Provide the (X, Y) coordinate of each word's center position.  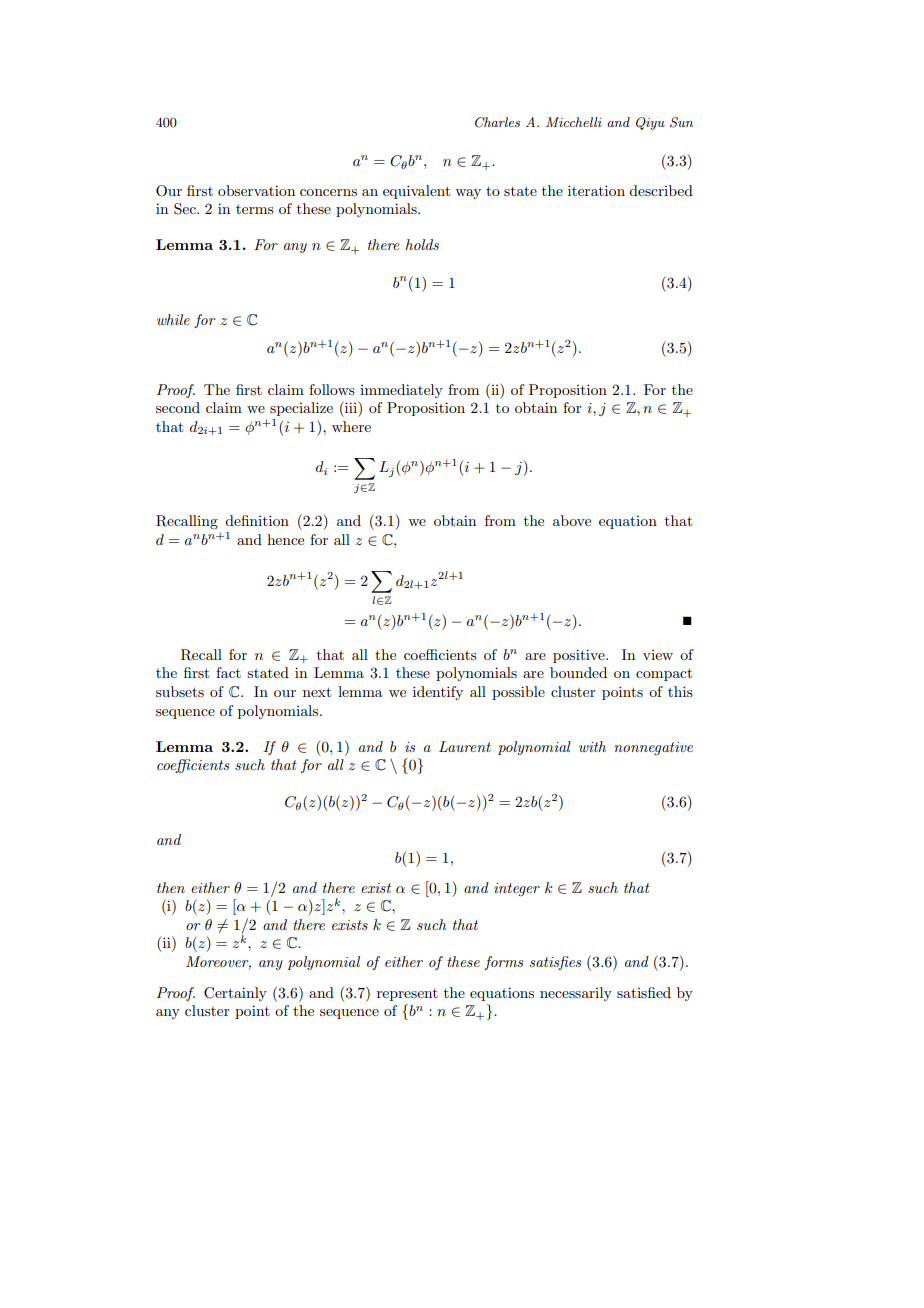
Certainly (235, 994)
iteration (596, 190)
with (592, 746)
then (171, 887)
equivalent (416, 192)
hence (285, 539)
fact (228, 672)
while (173, 319)
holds (422, 244)
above (572, 520)
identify (438, 693)
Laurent (465, 746)
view (658, 655)
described (661, 190)
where (351, 426)
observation (256, 190)
